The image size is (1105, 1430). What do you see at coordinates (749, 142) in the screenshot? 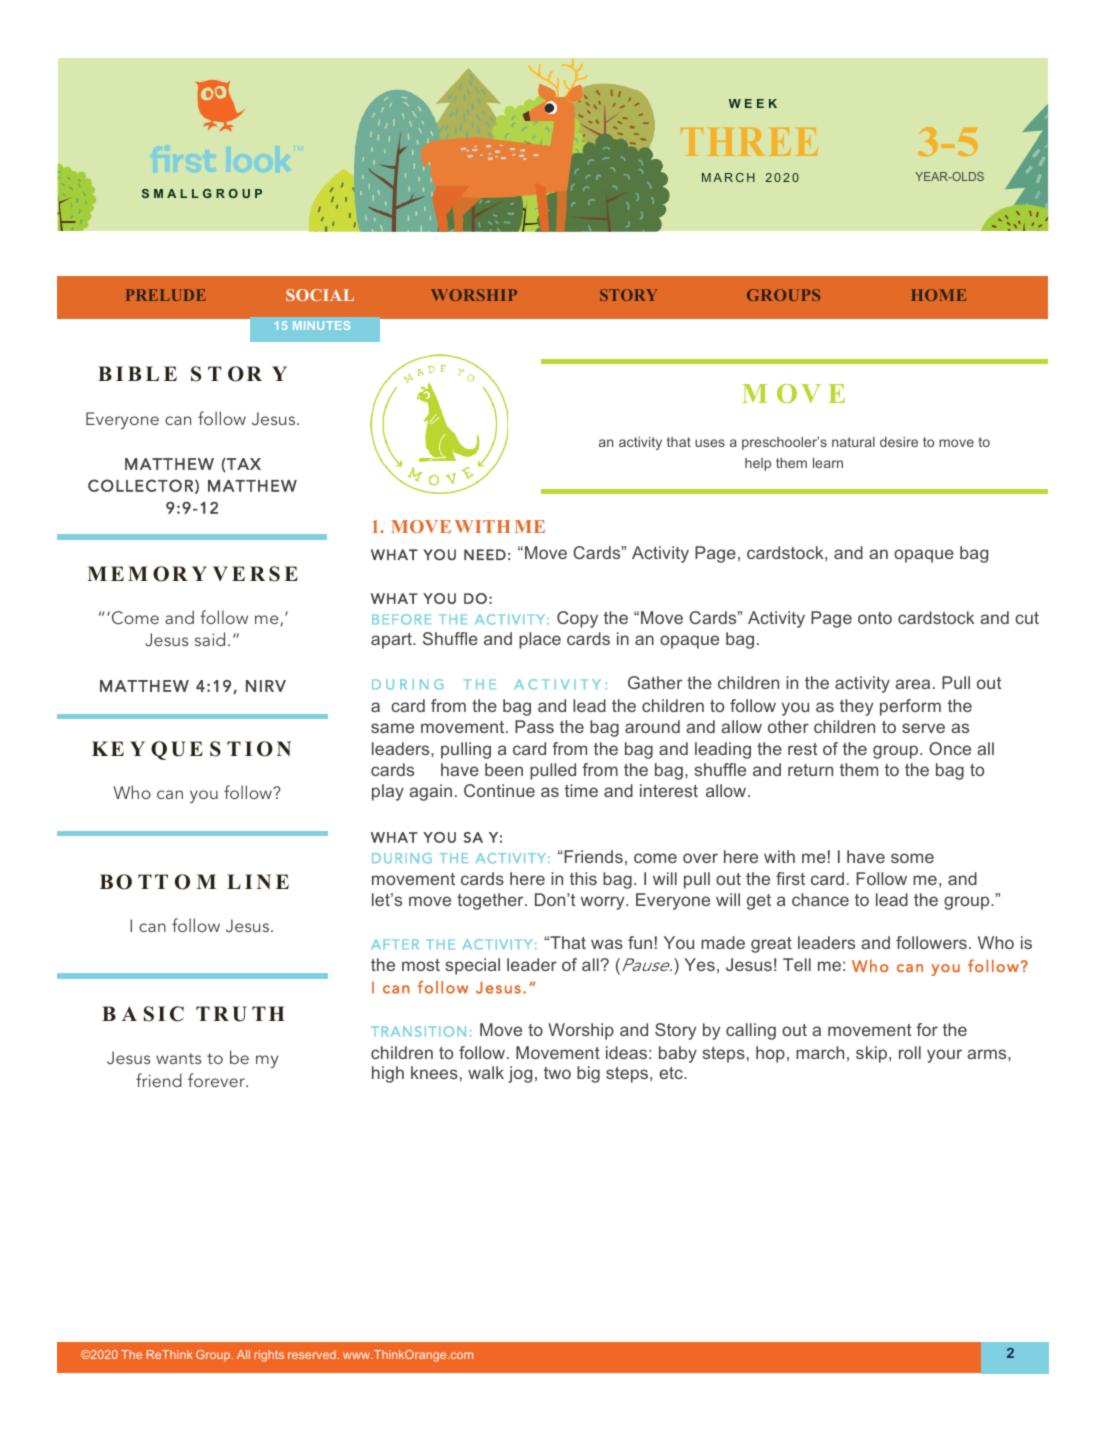
I see `THREE` at bounding box center [749, 142].
